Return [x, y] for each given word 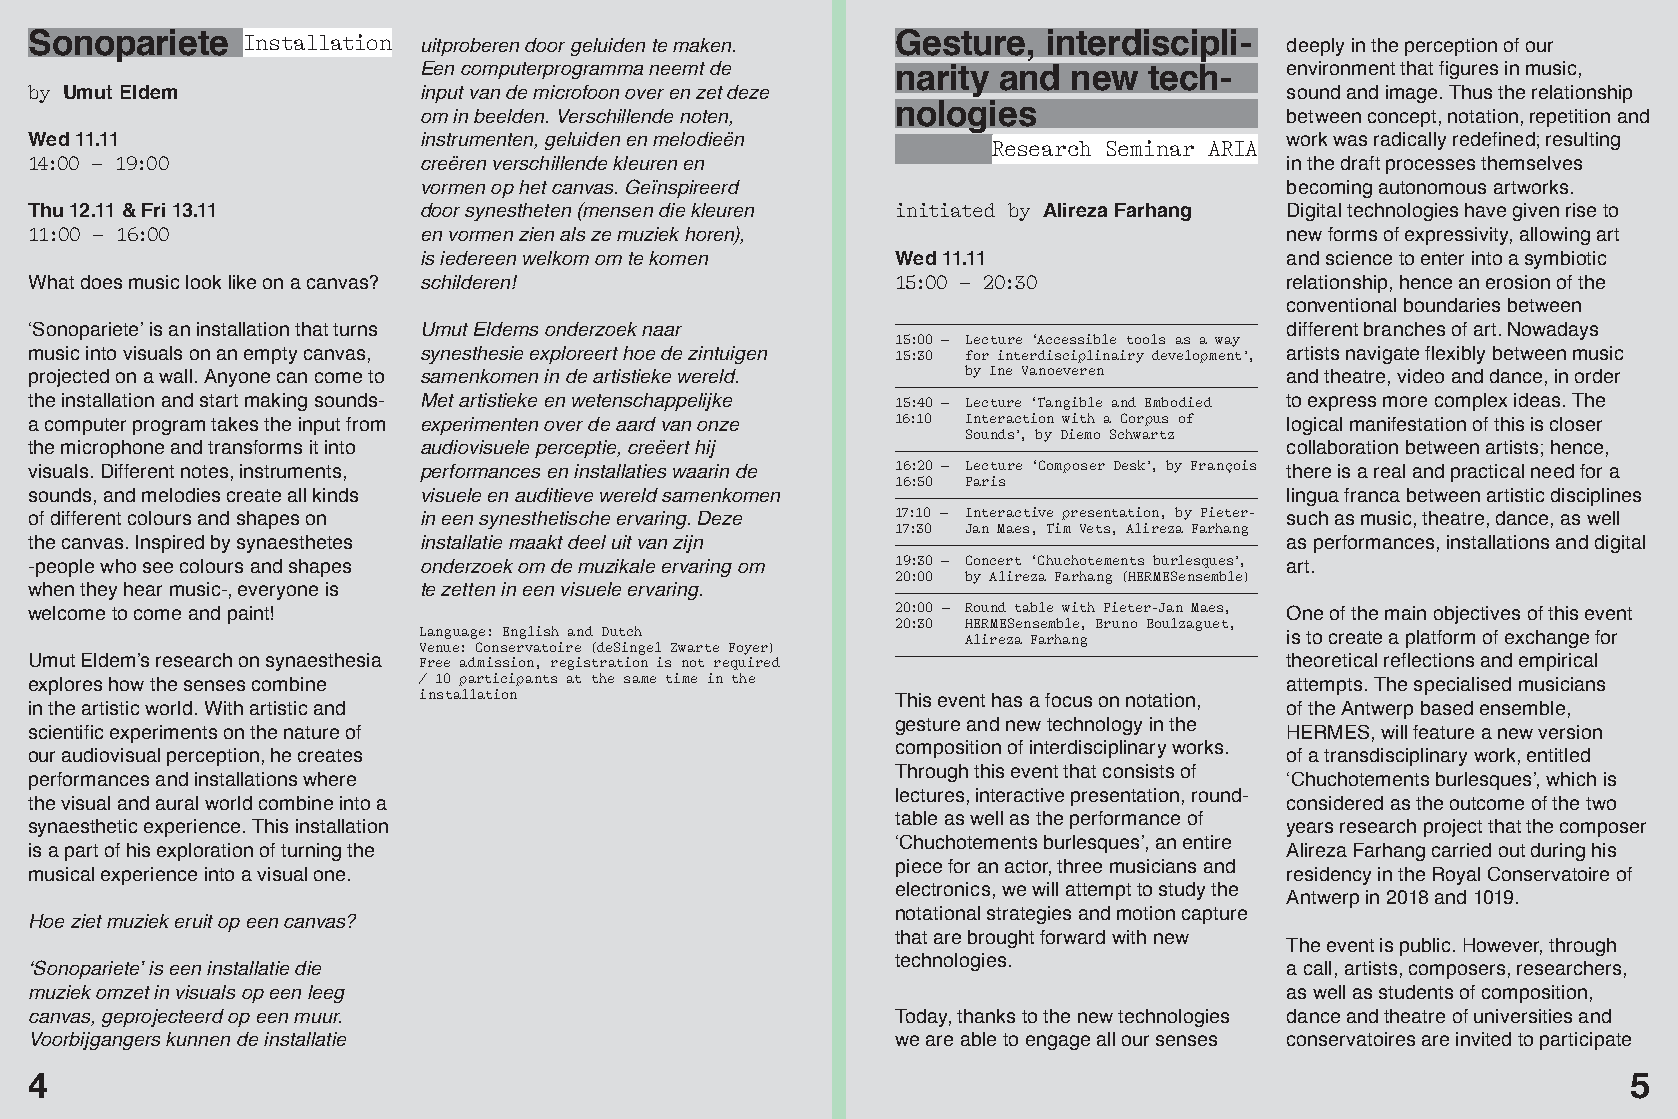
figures [1468, 70]
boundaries [1452, 305]
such [1307, 518]
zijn [688, 544]
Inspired [170, 544]
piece [919, 868]
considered [1335, 803]
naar [662, 331]
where [329, 779]
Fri [153, 210]
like [242, 282]
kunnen [198, 1039]
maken [703, 45]
